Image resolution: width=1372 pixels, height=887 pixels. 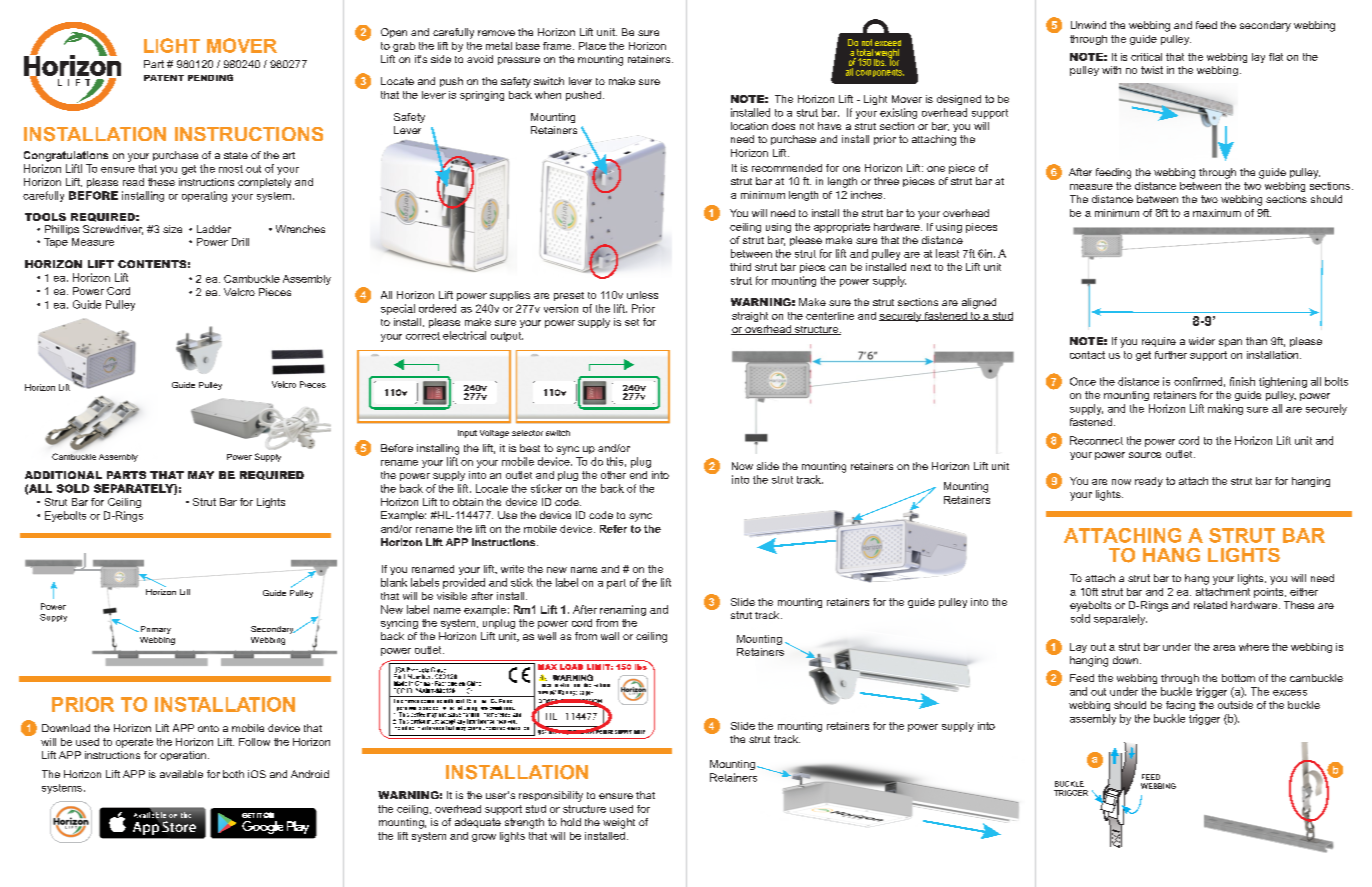 I want to click on critical, so click(x=1146, y=57).
